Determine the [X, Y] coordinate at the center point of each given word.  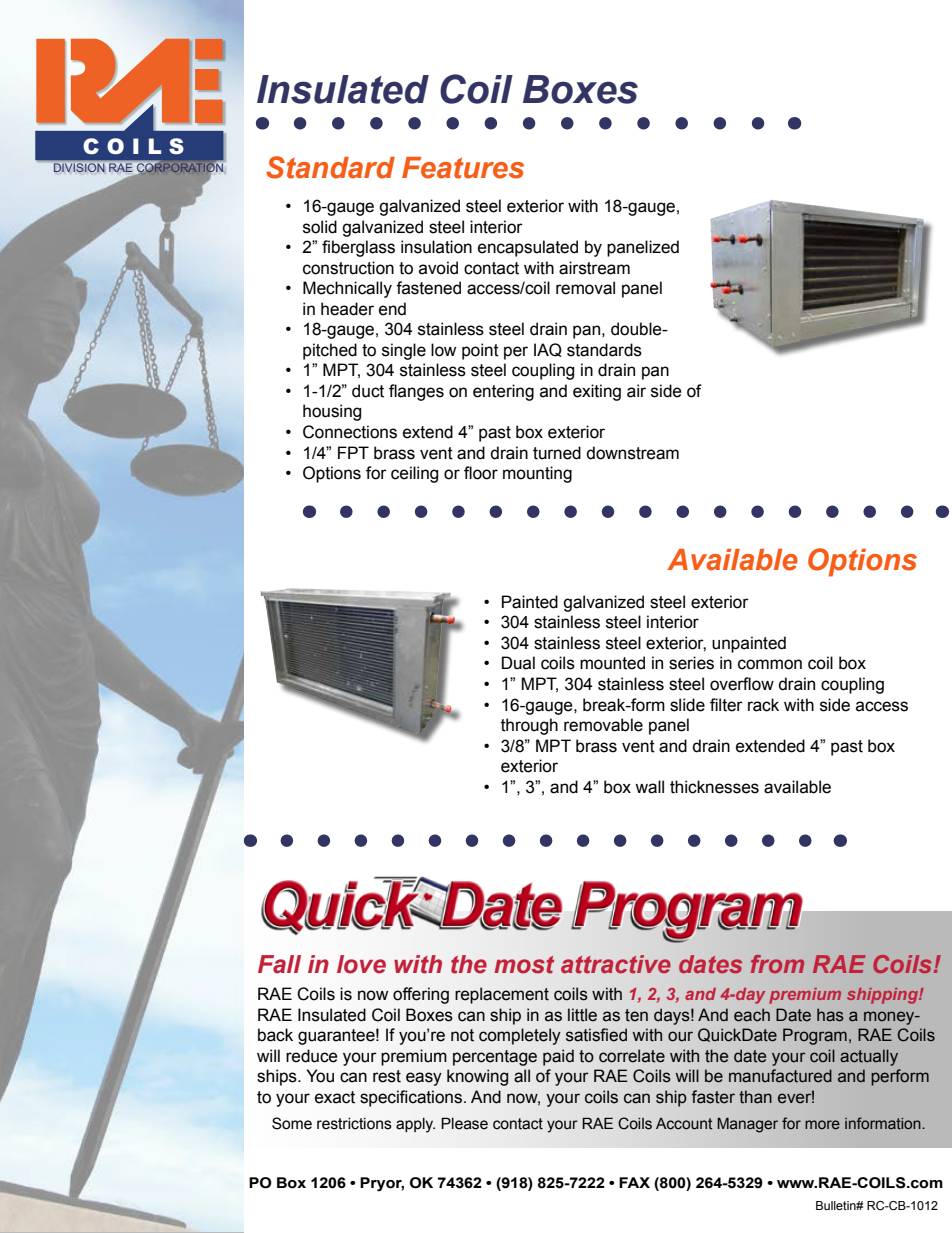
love [361, 964]
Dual [518, 663]
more [822, 1125]
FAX [634, 1182]
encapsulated [528, 248]
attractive [616, 964]
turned [557, 453]
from [777, 964]
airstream [594, 268]
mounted [612, 663]
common [770, 664]
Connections [350, 432]
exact [335, 1097]
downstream [632, 453]
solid [320, 227]
